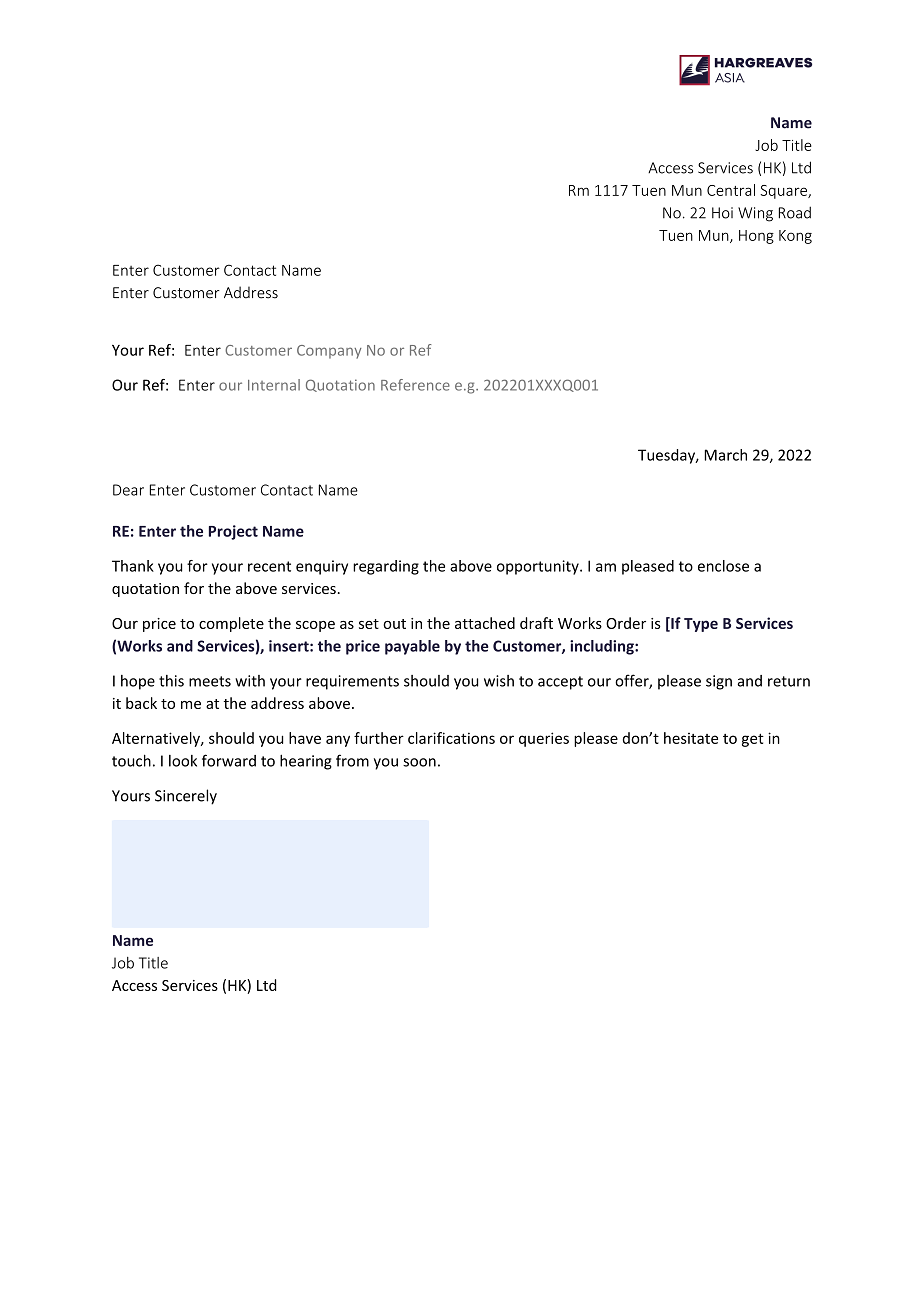  Describe the element at coordinates (725, 455) in the screenshot. I see `March` at that location.
